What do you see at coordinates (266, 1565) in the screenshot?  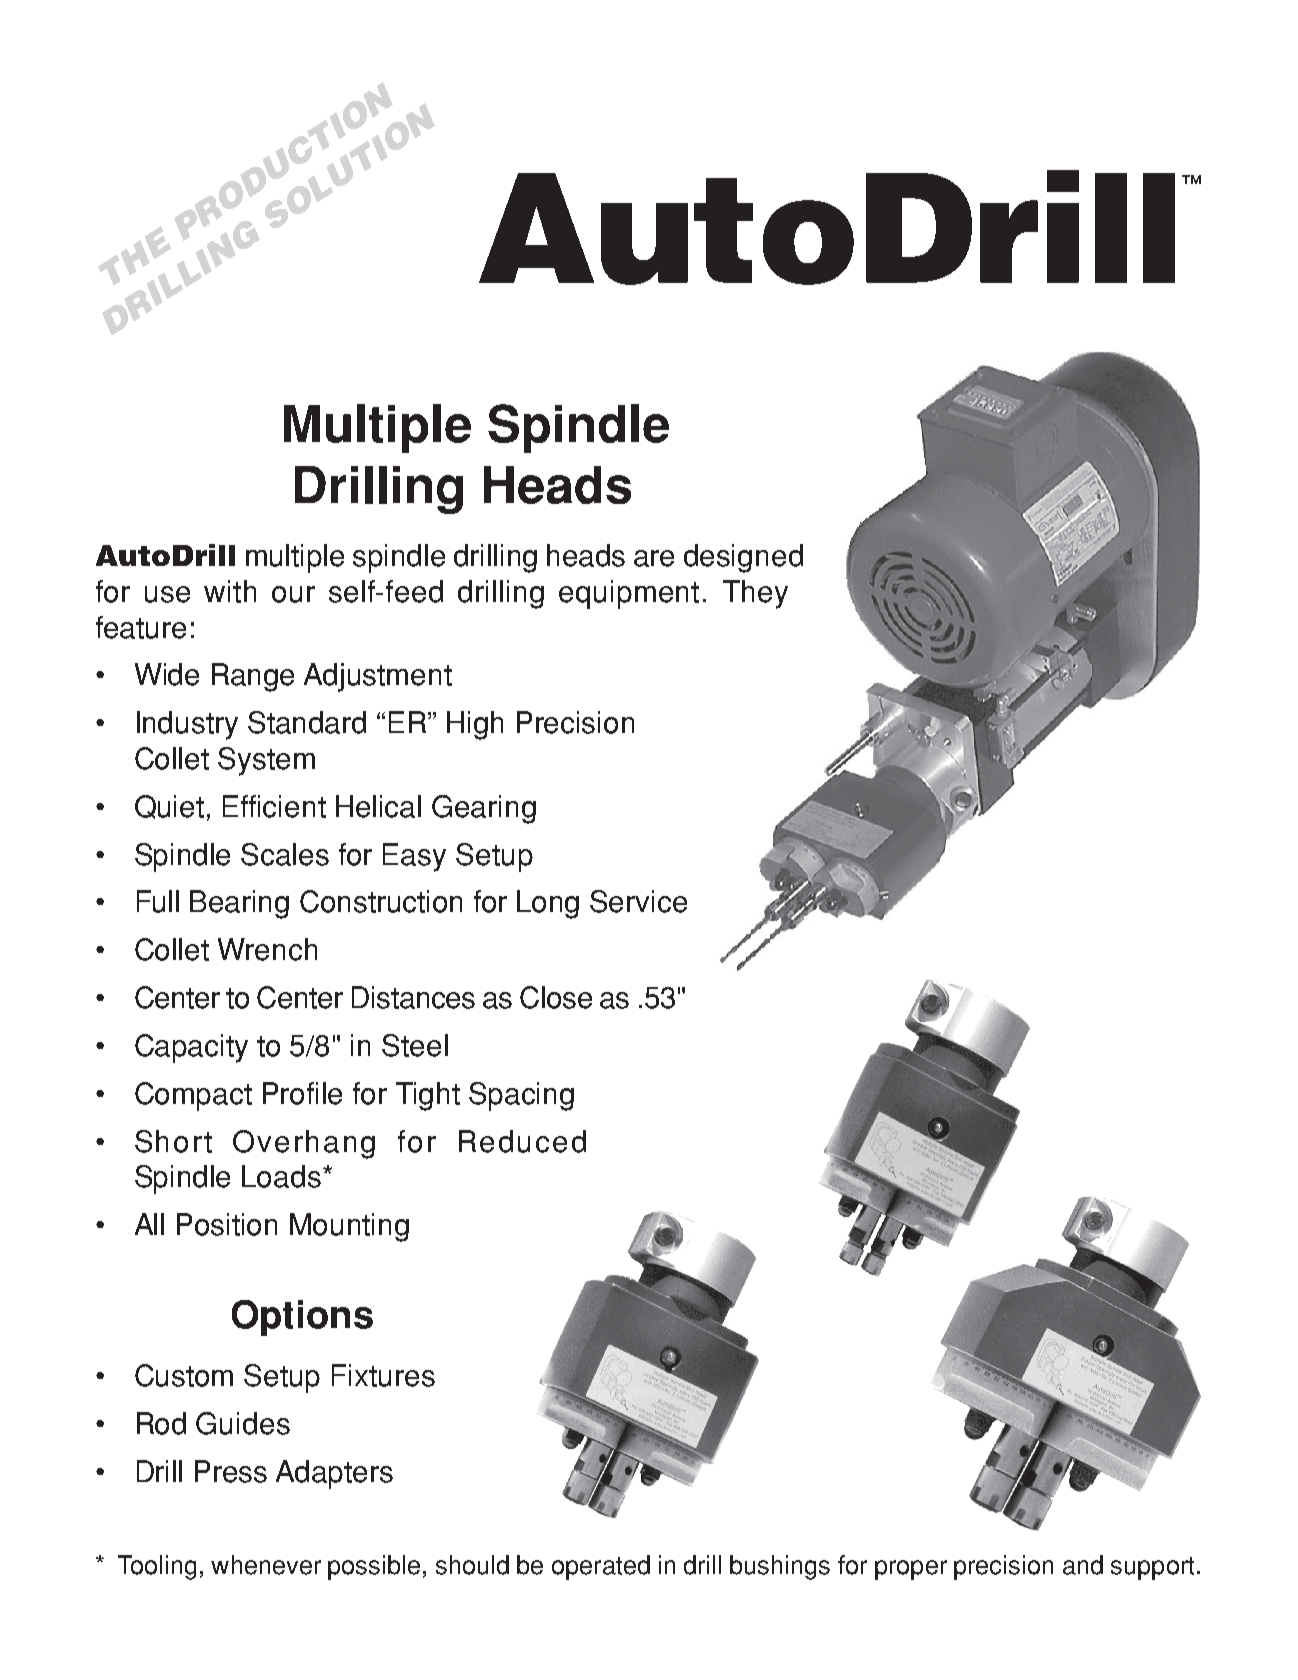 I see `whenever` at bounding box center [266, 1565].
